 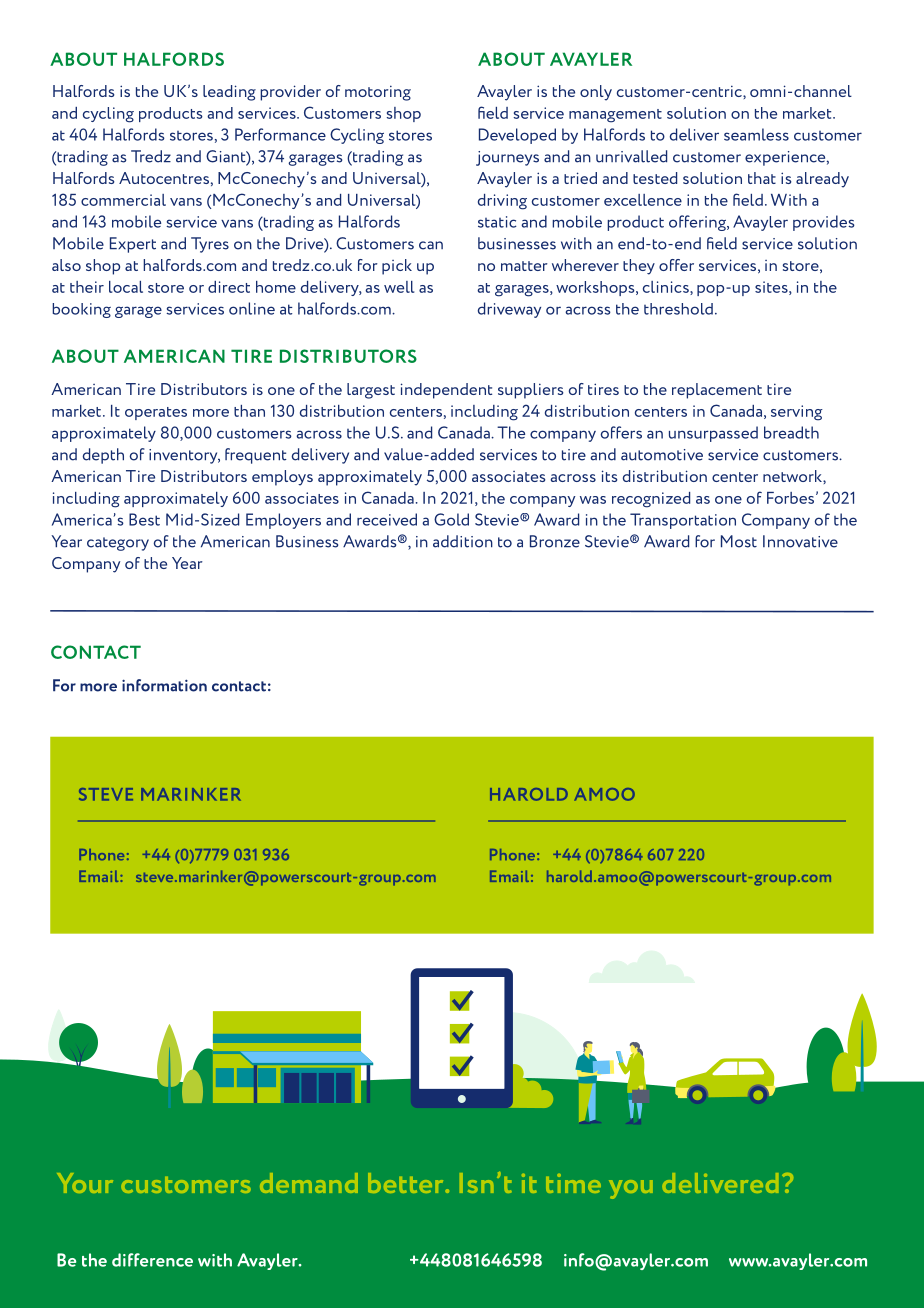 What do you see at coordinates (446, 391) in the image?
I see `independent` at bounding box center [446, 391].
